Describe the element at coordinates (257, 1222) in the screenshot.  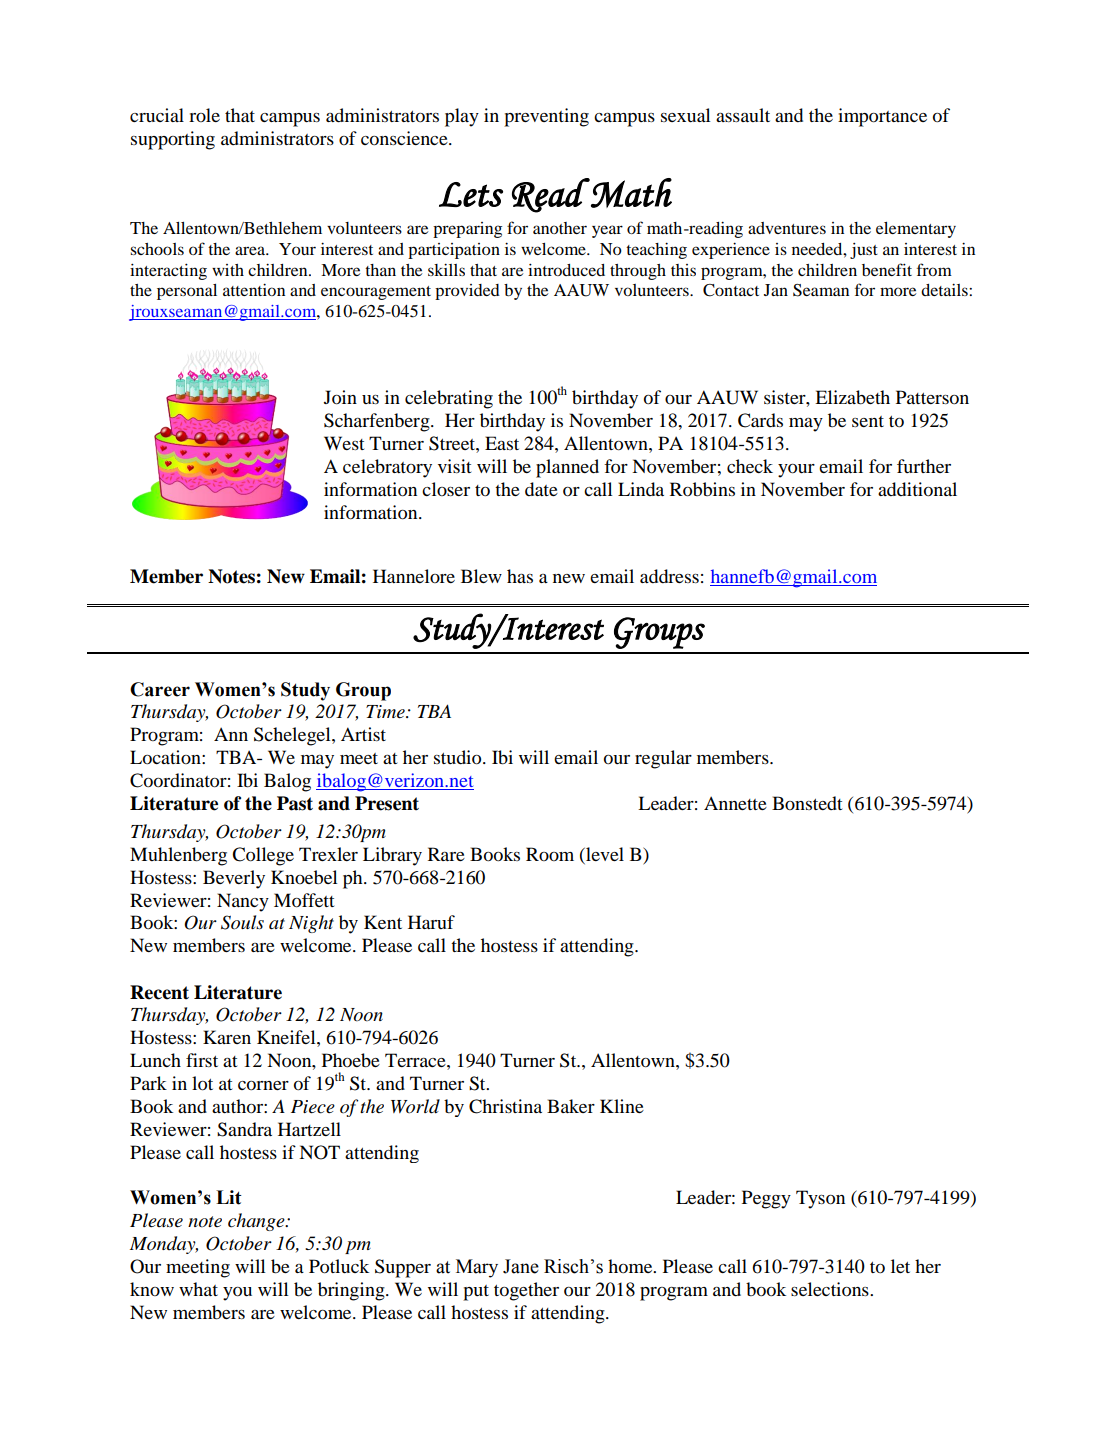
I see `change` at that location.
